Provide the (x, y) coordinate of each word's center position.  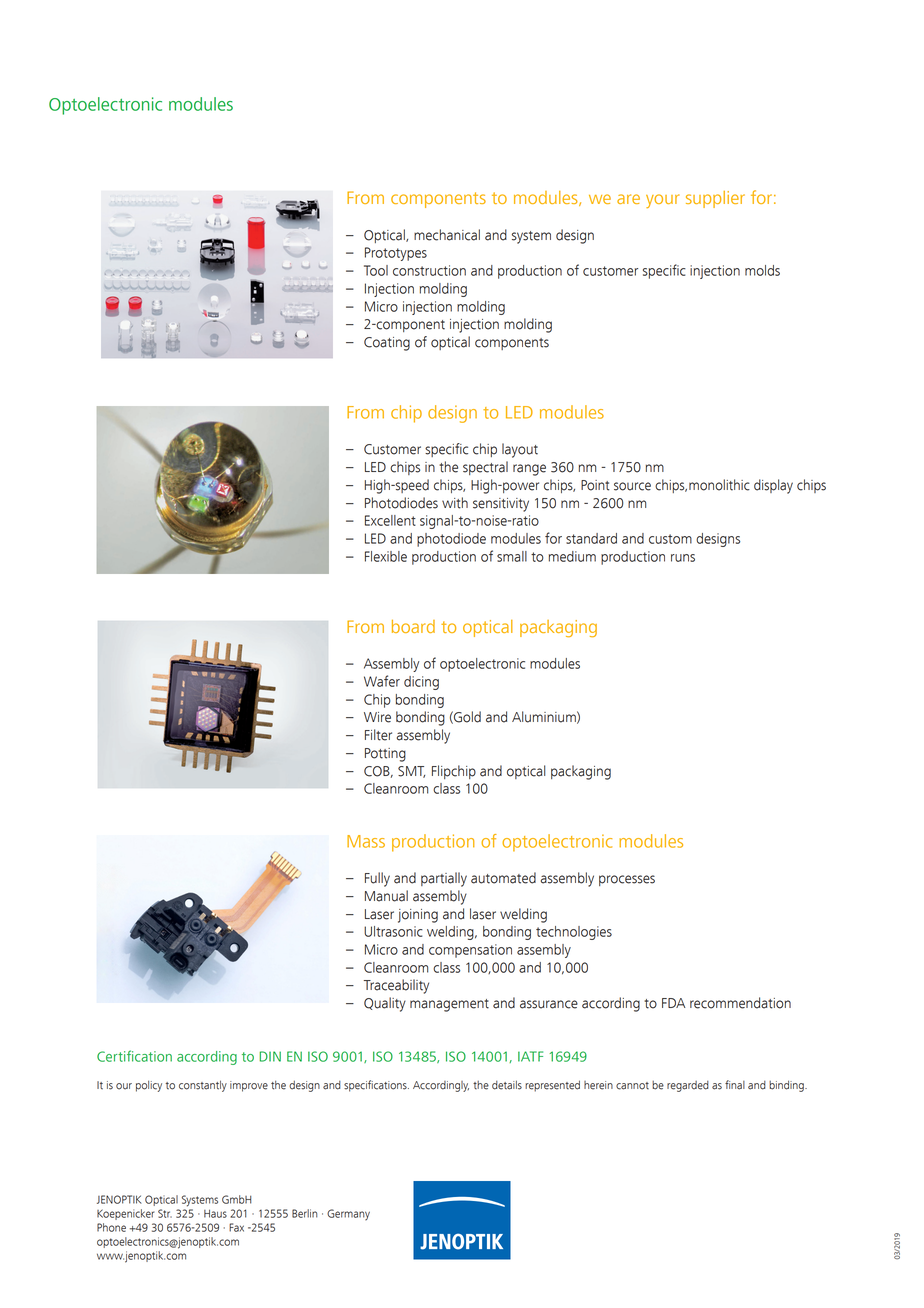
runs (683, 558)
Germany (348, 1214)
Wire (377, 717)
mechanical (447, 235)
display (773, 486)
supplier (715, 199)
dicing (421, 683)
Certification (134, 1056)
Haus (215, 1213)
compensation (470, 951)
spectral (485, 468)
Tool (376, 270)
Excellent (390, 520)
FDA (674, 1003)
